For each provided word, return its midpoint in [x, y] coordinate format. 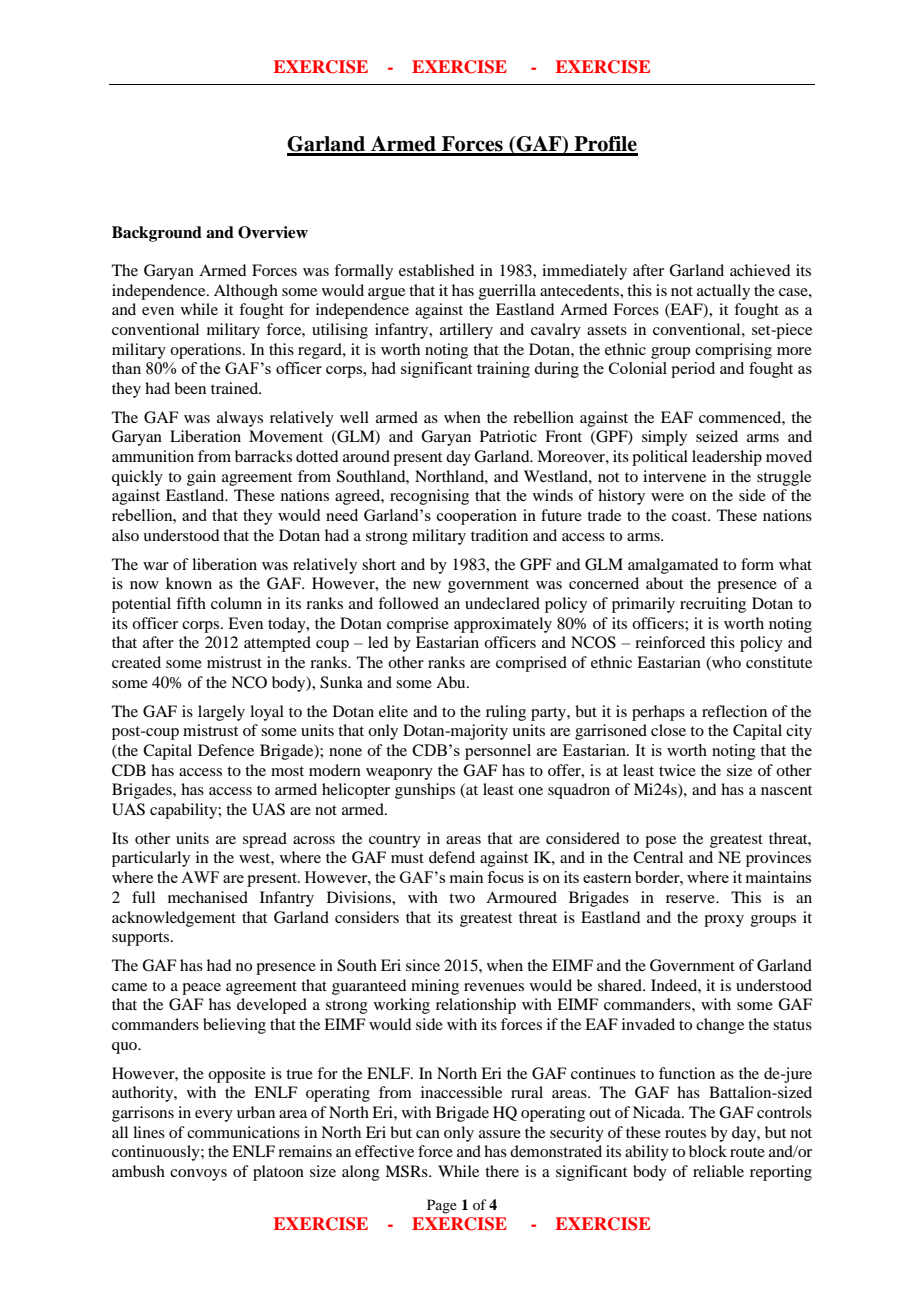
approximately [503, 625]
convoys [198, 1175]
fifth [191, 603]
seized [717, 436]
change [720, 1026]
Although [246, 292]
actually [723, 292]
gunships [425, 791]
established [436, 270]
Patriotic [508, 436]
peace [201, 989]
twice [677, 770]
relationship [476, 1006]
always [240, 419]
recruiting [713, 605]
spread [265, 840]
